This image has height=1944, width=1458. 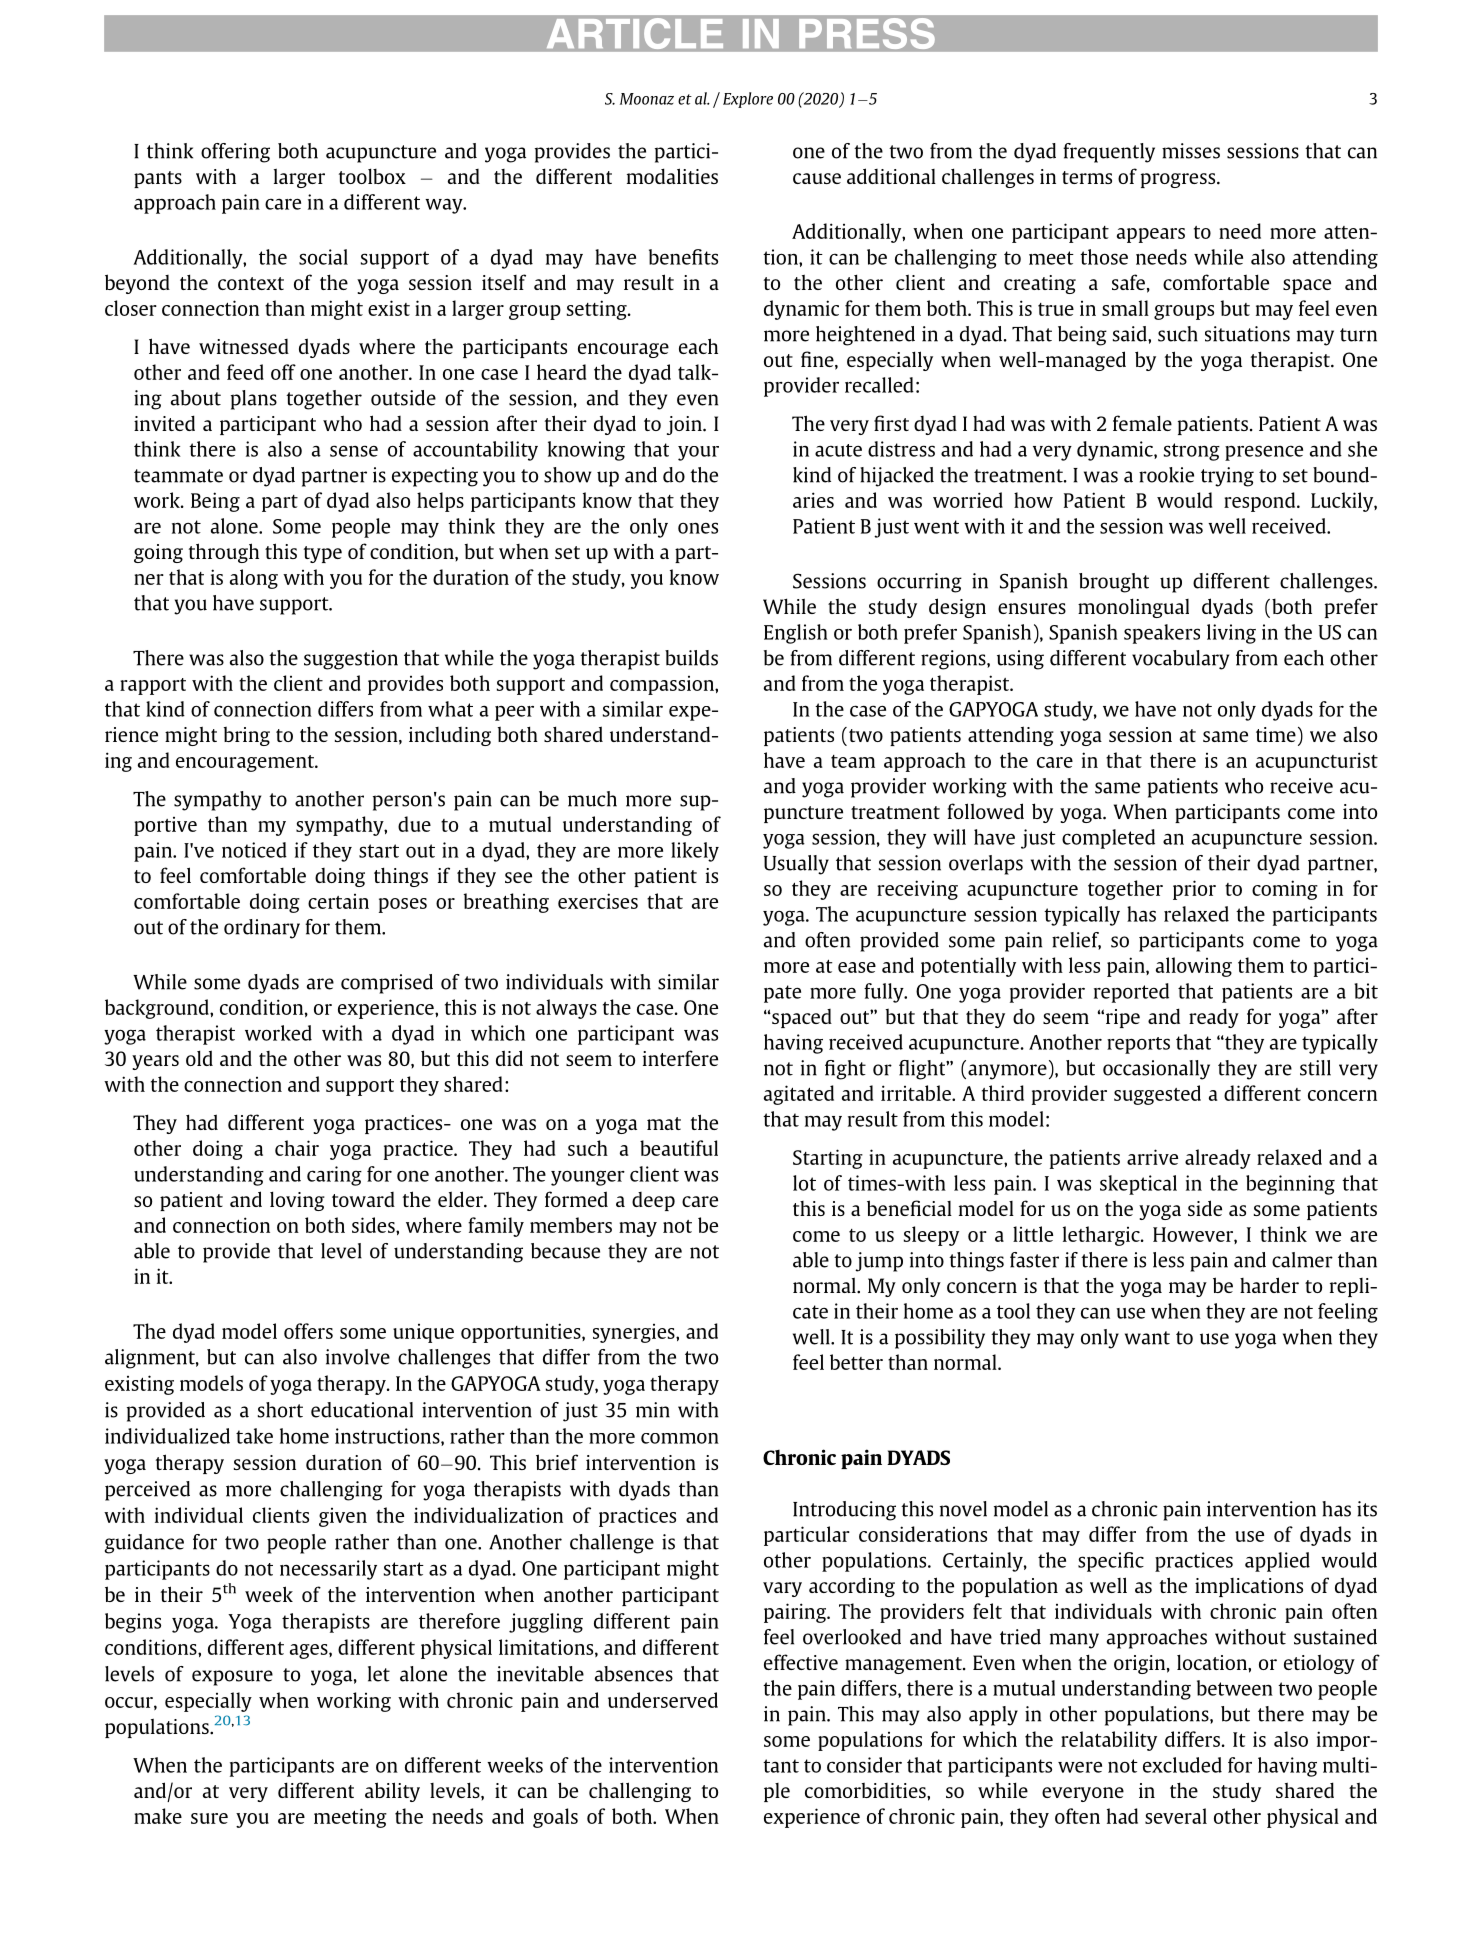 I want to click on respond, so click(x=1261, y=502).
